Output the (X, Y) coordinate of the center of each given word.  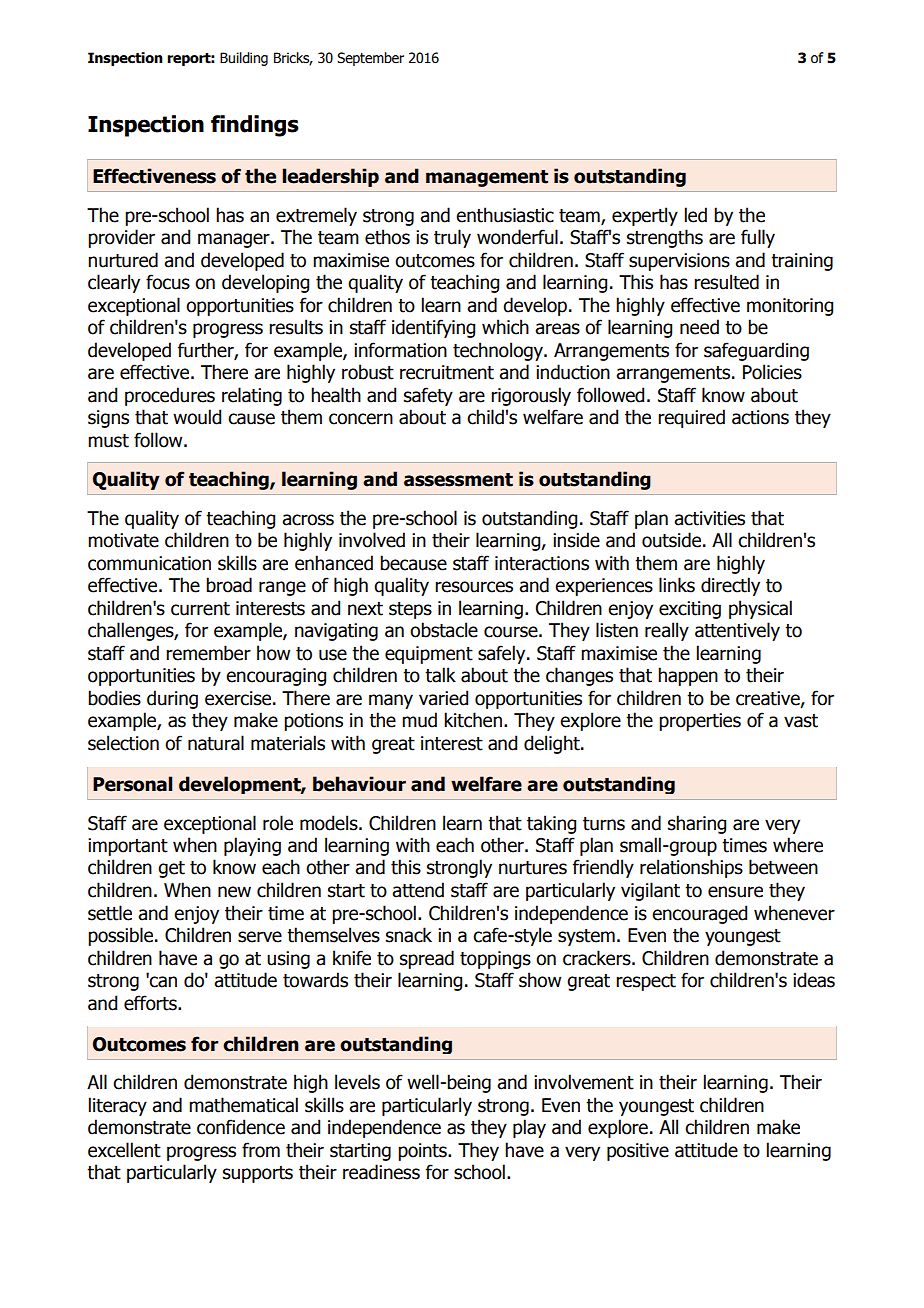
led (696, 215)
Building (244, 59)
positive (638, 1152)
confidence (241, 1127)
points (423, 1152)
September (370, 59)
